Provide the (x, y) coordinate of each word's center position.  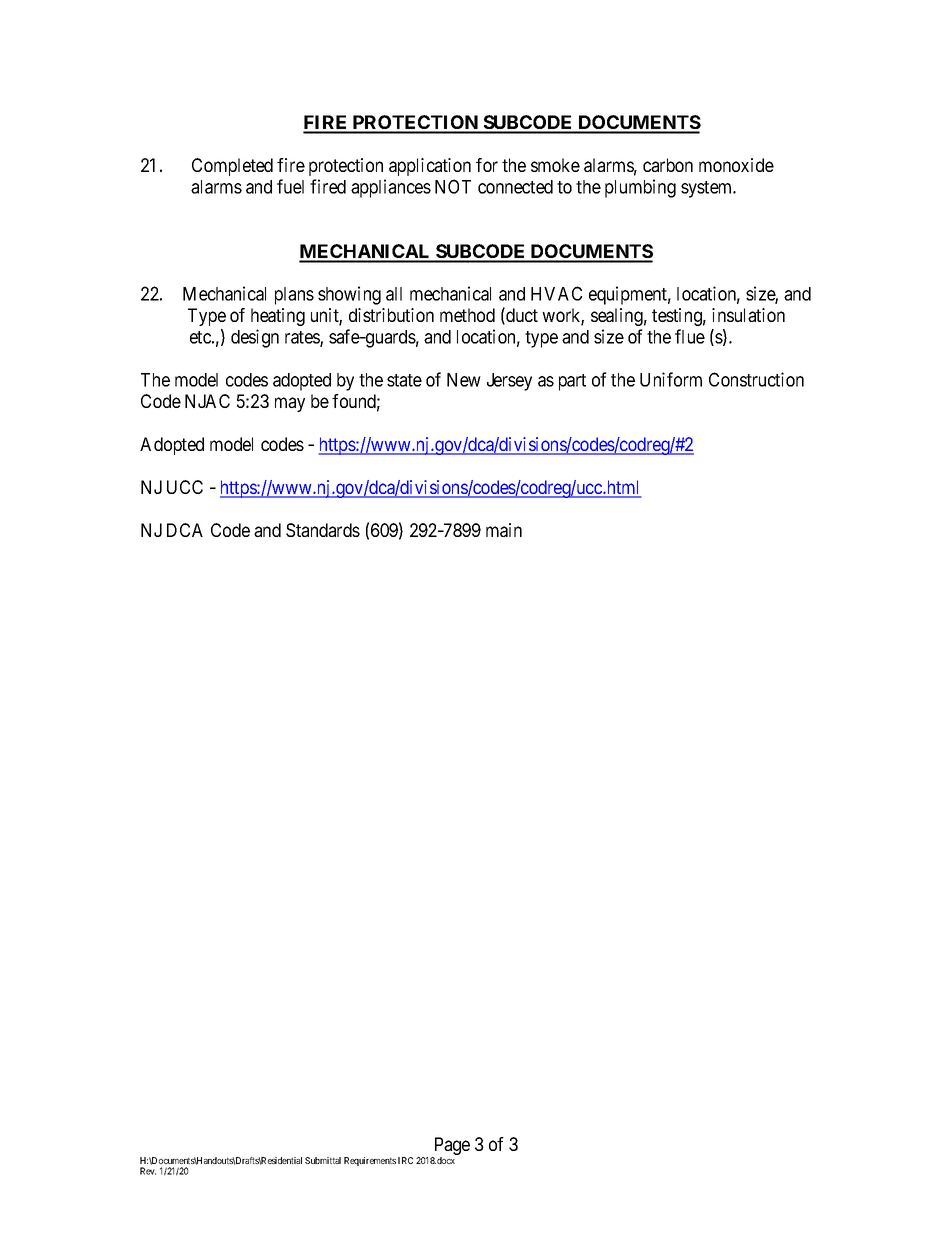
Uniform (671, 379)
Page (451, 1147)
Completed (232, 167)
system (708, 189)
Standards (323, 530)
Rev (148, 1171)
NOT (453, 186)
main (504, 530)
